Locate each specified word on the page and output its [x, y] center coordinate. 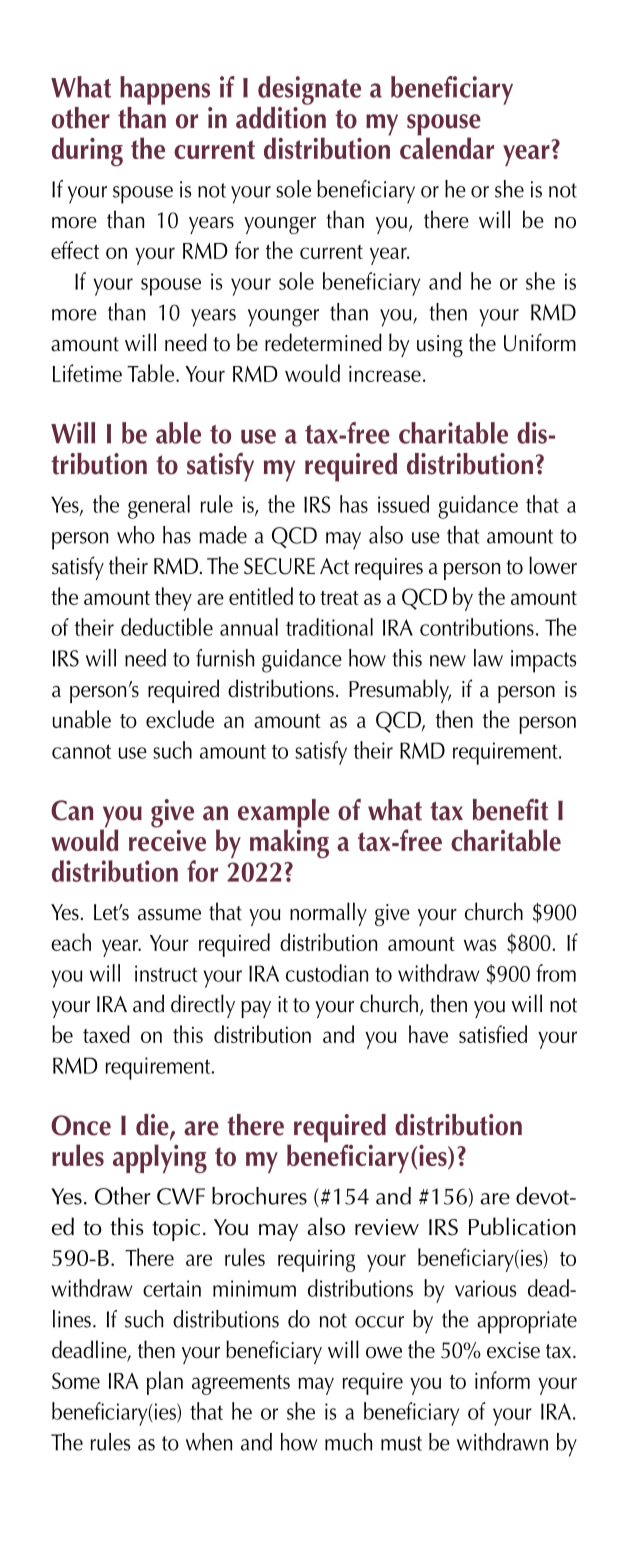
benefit [510, 810]
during [87, 151]
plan [165, 1383]
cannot [81, 751]
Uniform [540, 342]
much [349, 1442]
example [284, 814]
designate [309, 90]
